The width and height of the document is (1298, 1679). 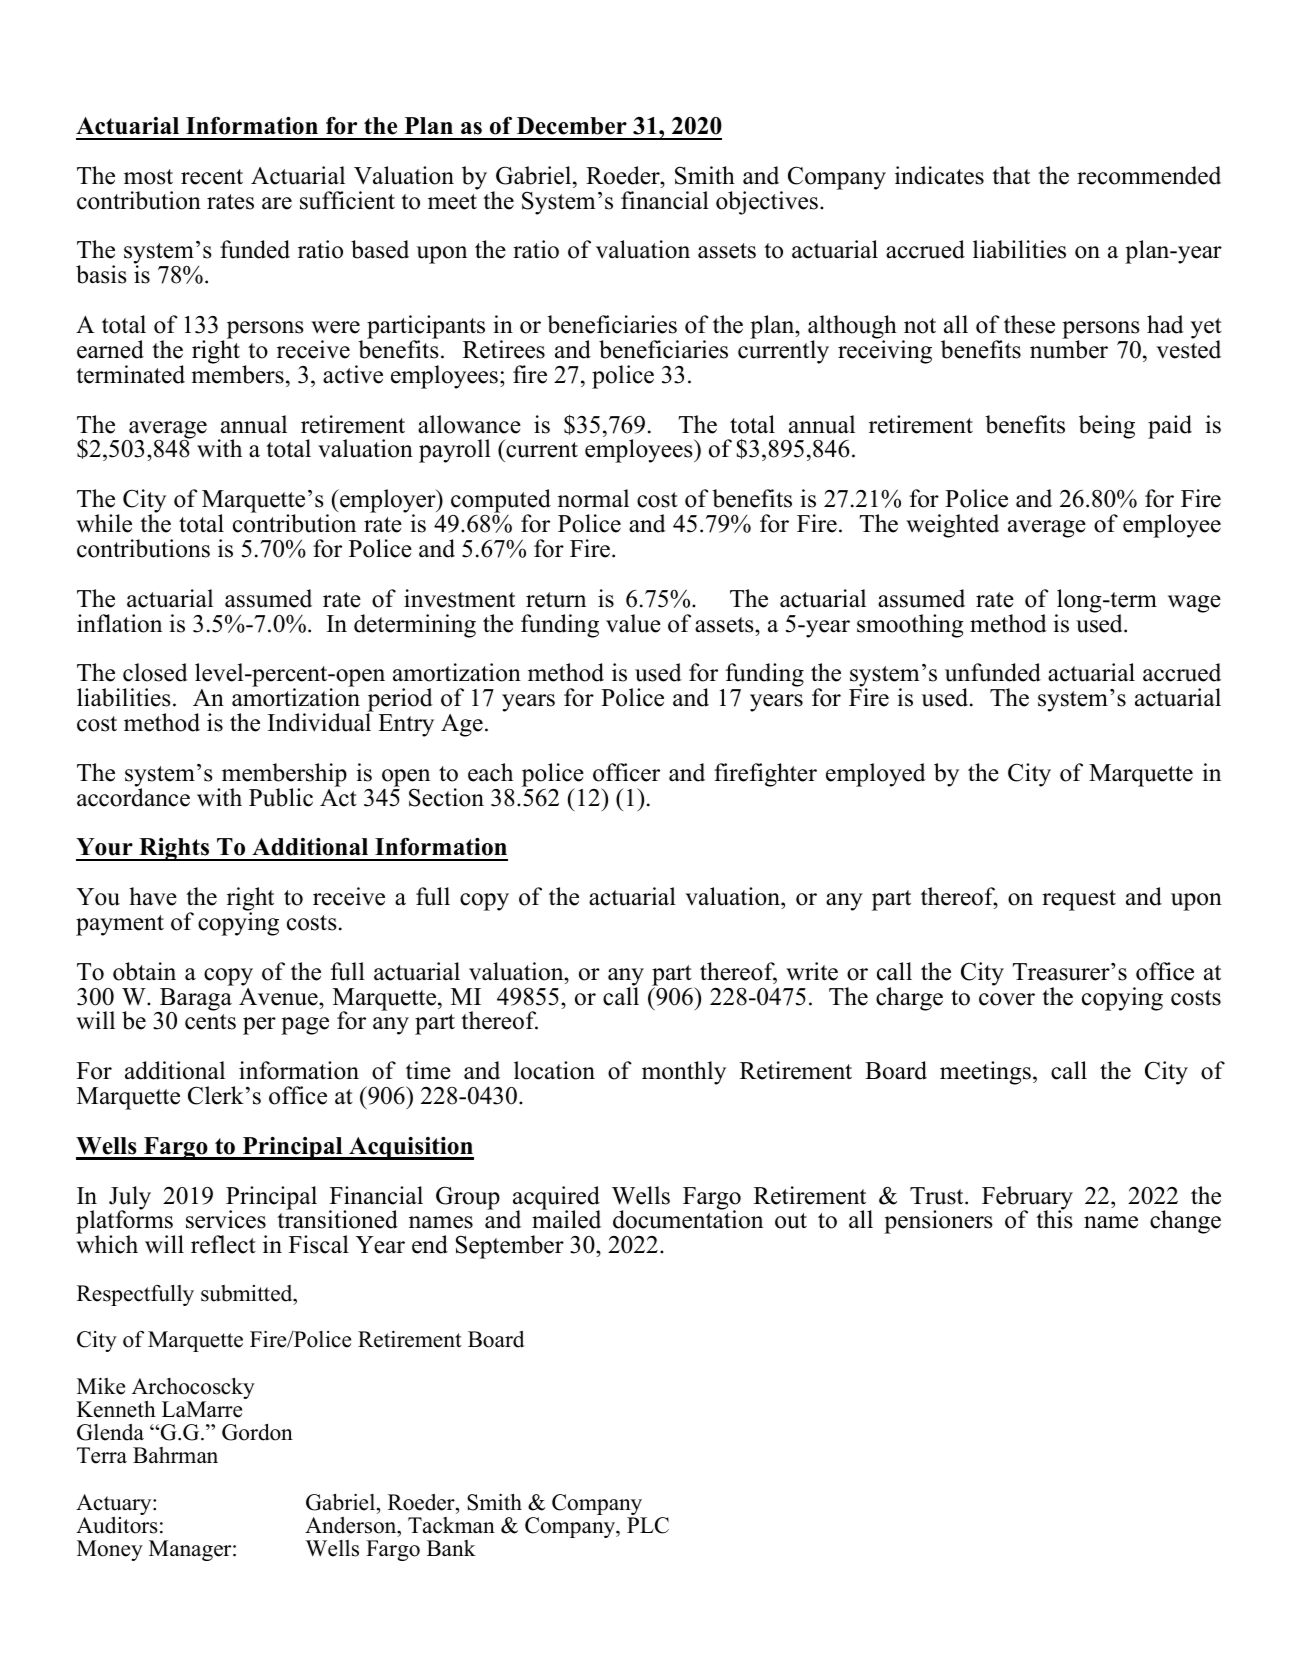 I want to click on PLC, so click(x=648, y=1525).
